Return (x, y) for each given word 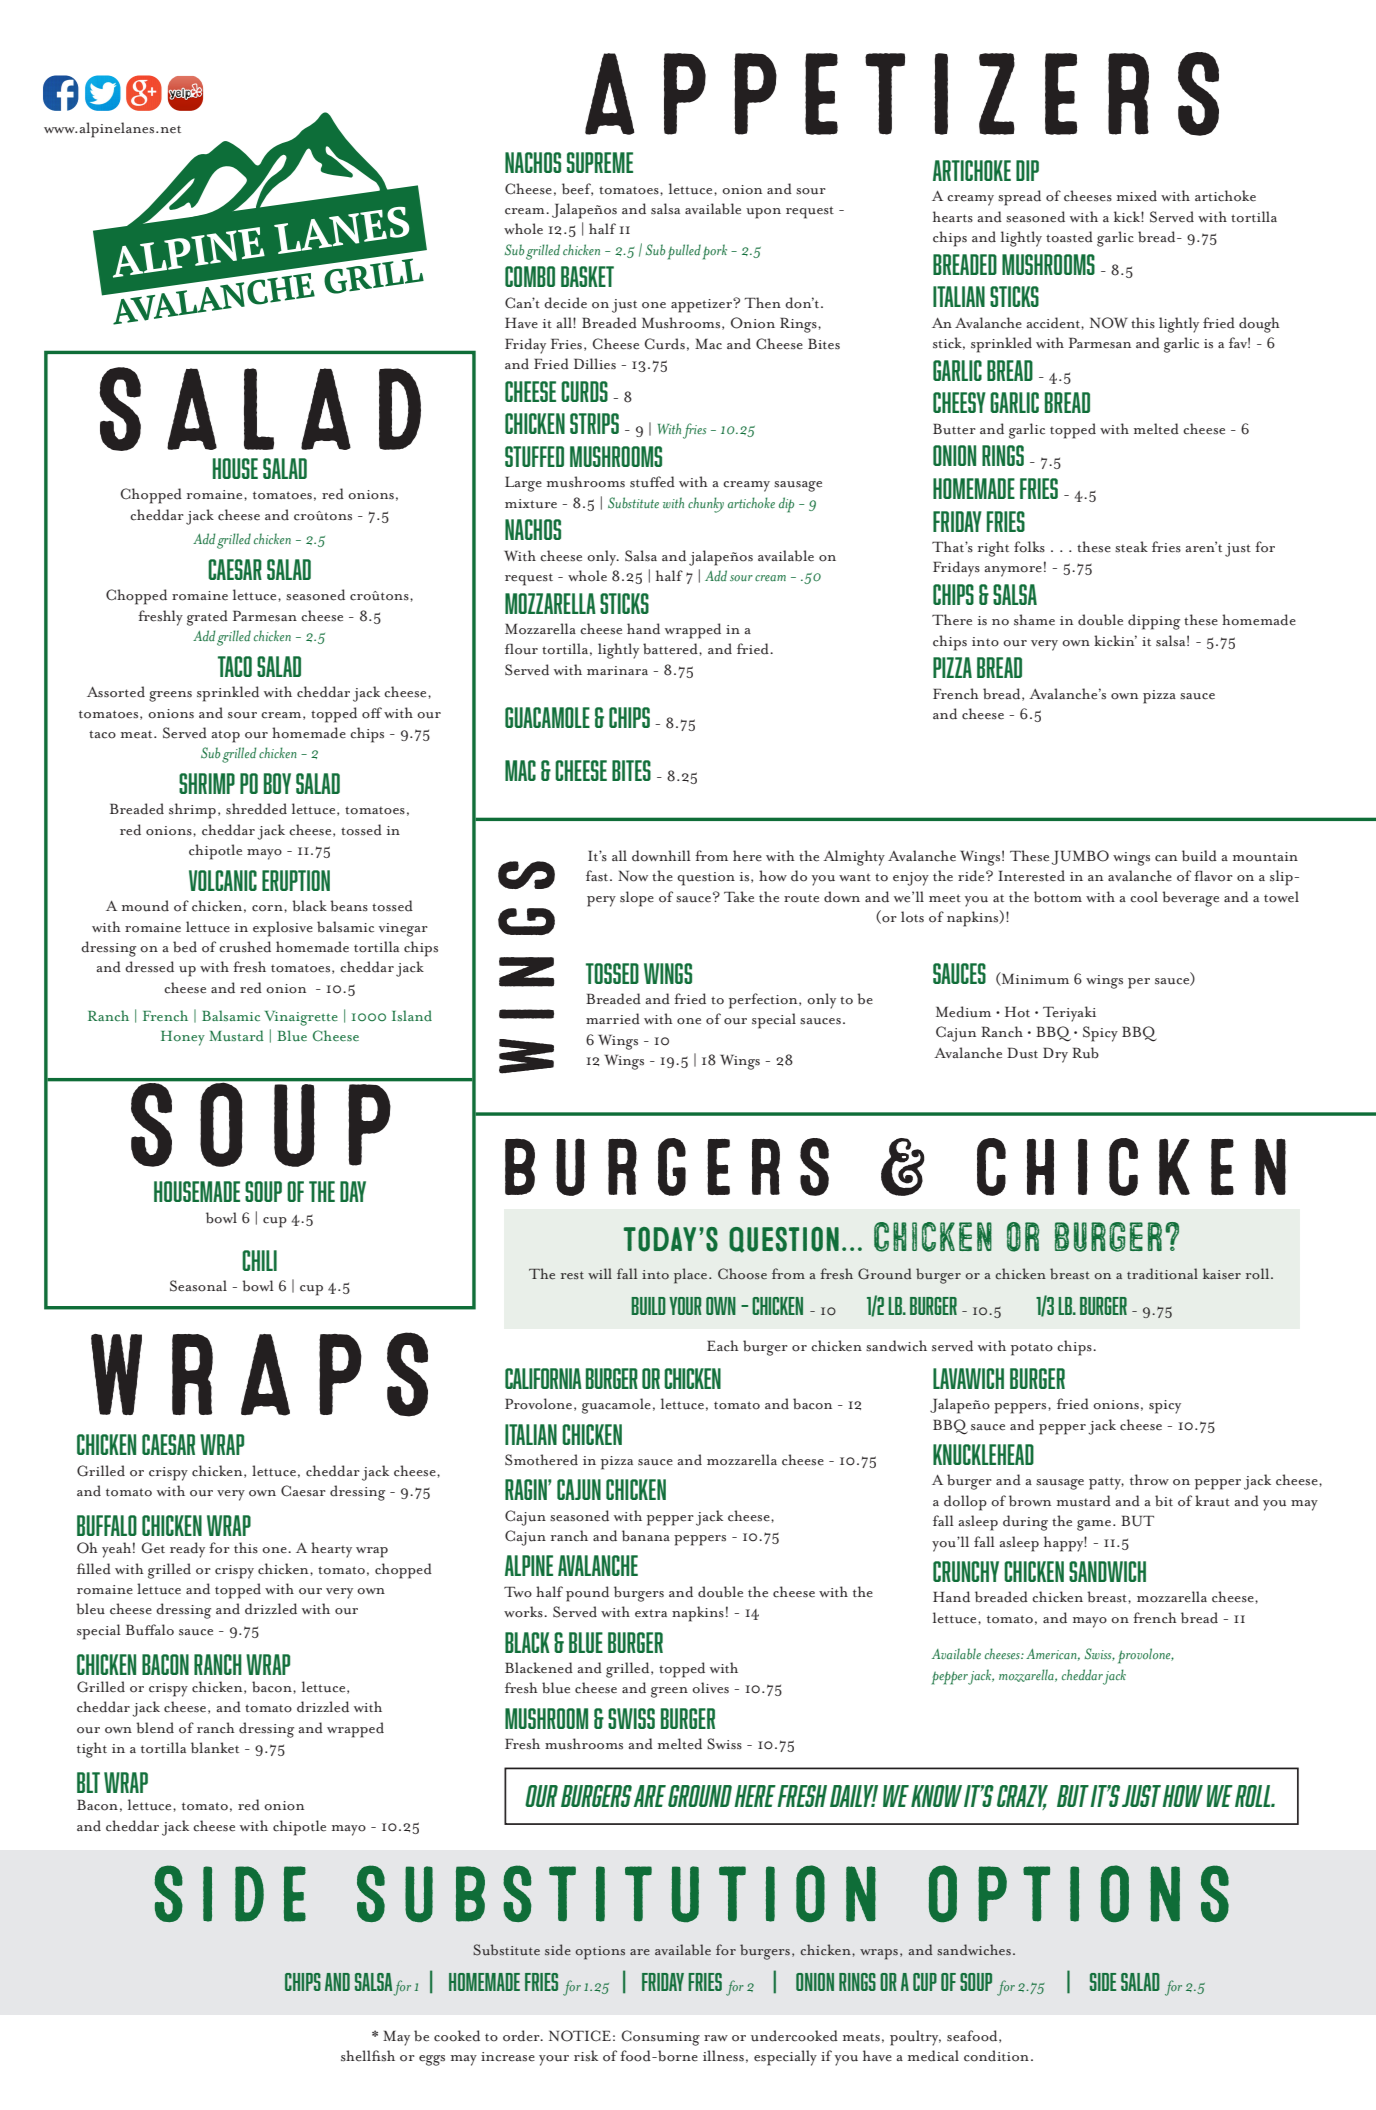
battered (671, 649)
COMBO (530, 276)
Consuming (661, 2038)
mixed (1137, 196)
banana (646, 1536)
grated (207, 618)
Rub (1085, 1053)
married (613, 1019)
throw (1149, 1480)
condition (998, 2056)
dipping (1154, 622)
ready (187, 1550)
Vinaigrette (301, 1018)
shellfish (368, 2056)
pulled (684, 252)
